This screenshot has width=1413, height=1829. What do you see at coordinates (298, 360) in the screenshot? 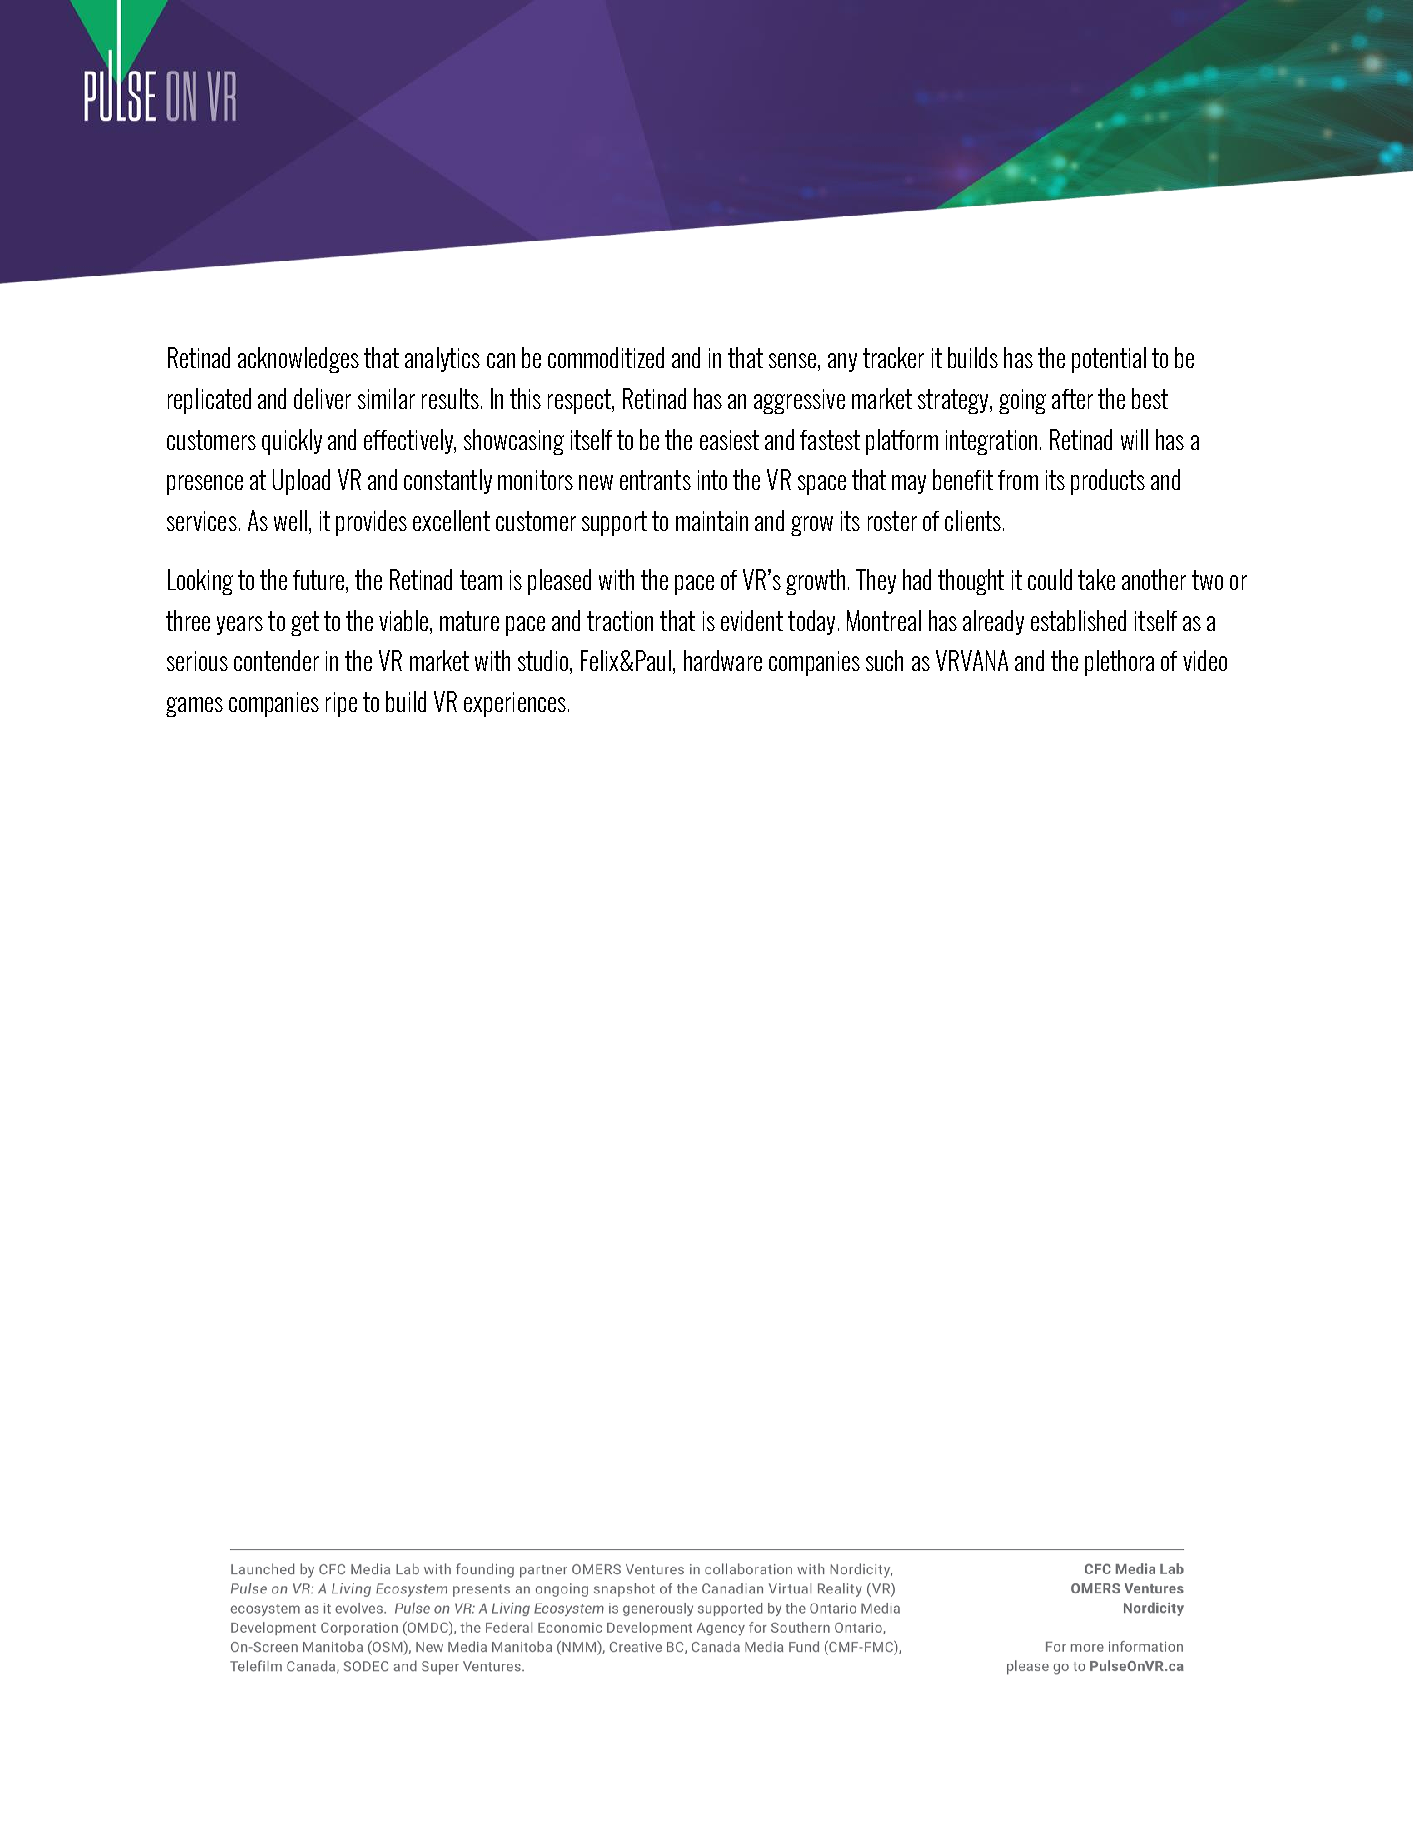
I see `acknowledges` at bounding box center [298, 360].
